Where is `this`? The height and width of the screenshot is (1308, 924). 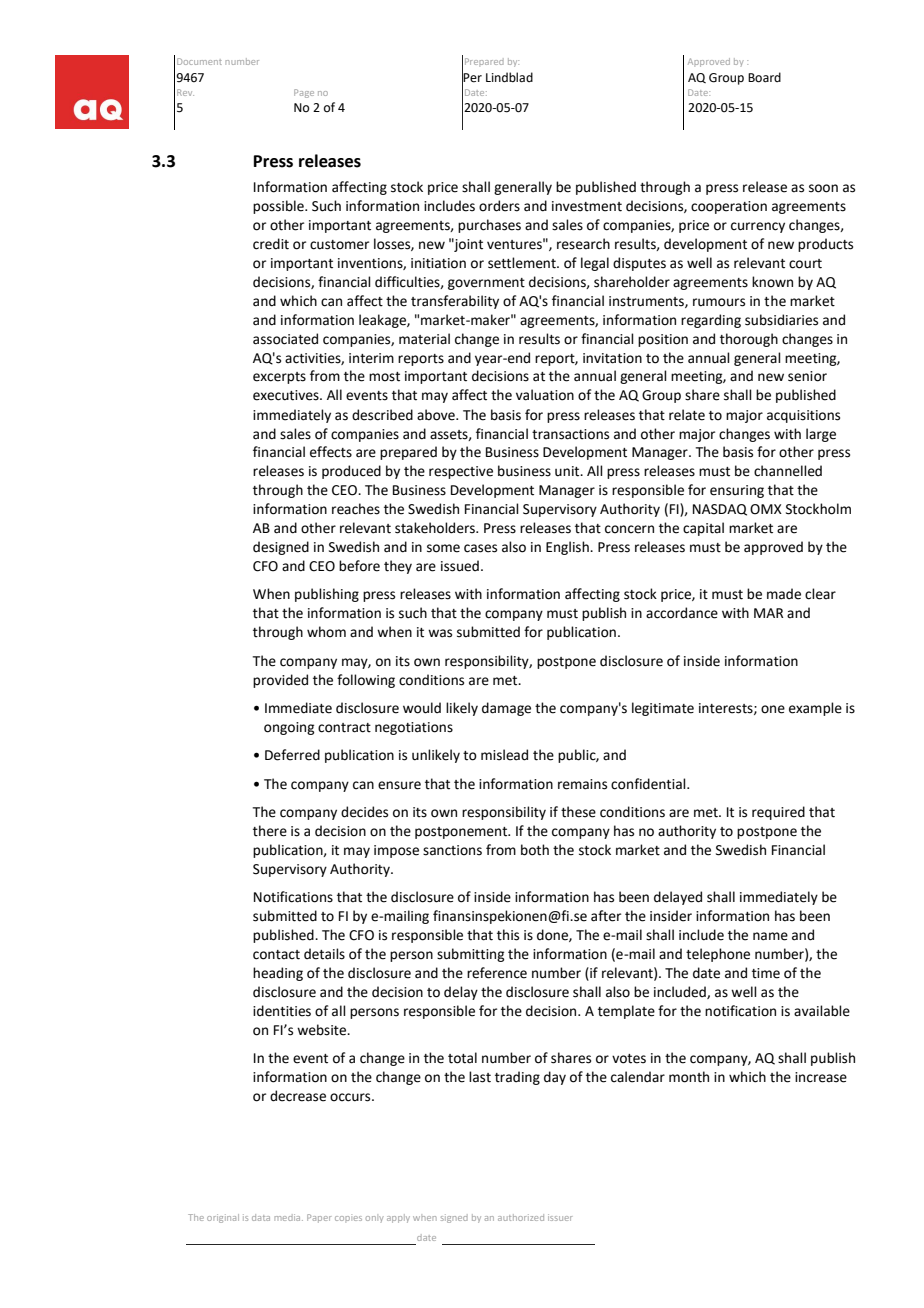
this is located at coordinates (508, 935).
